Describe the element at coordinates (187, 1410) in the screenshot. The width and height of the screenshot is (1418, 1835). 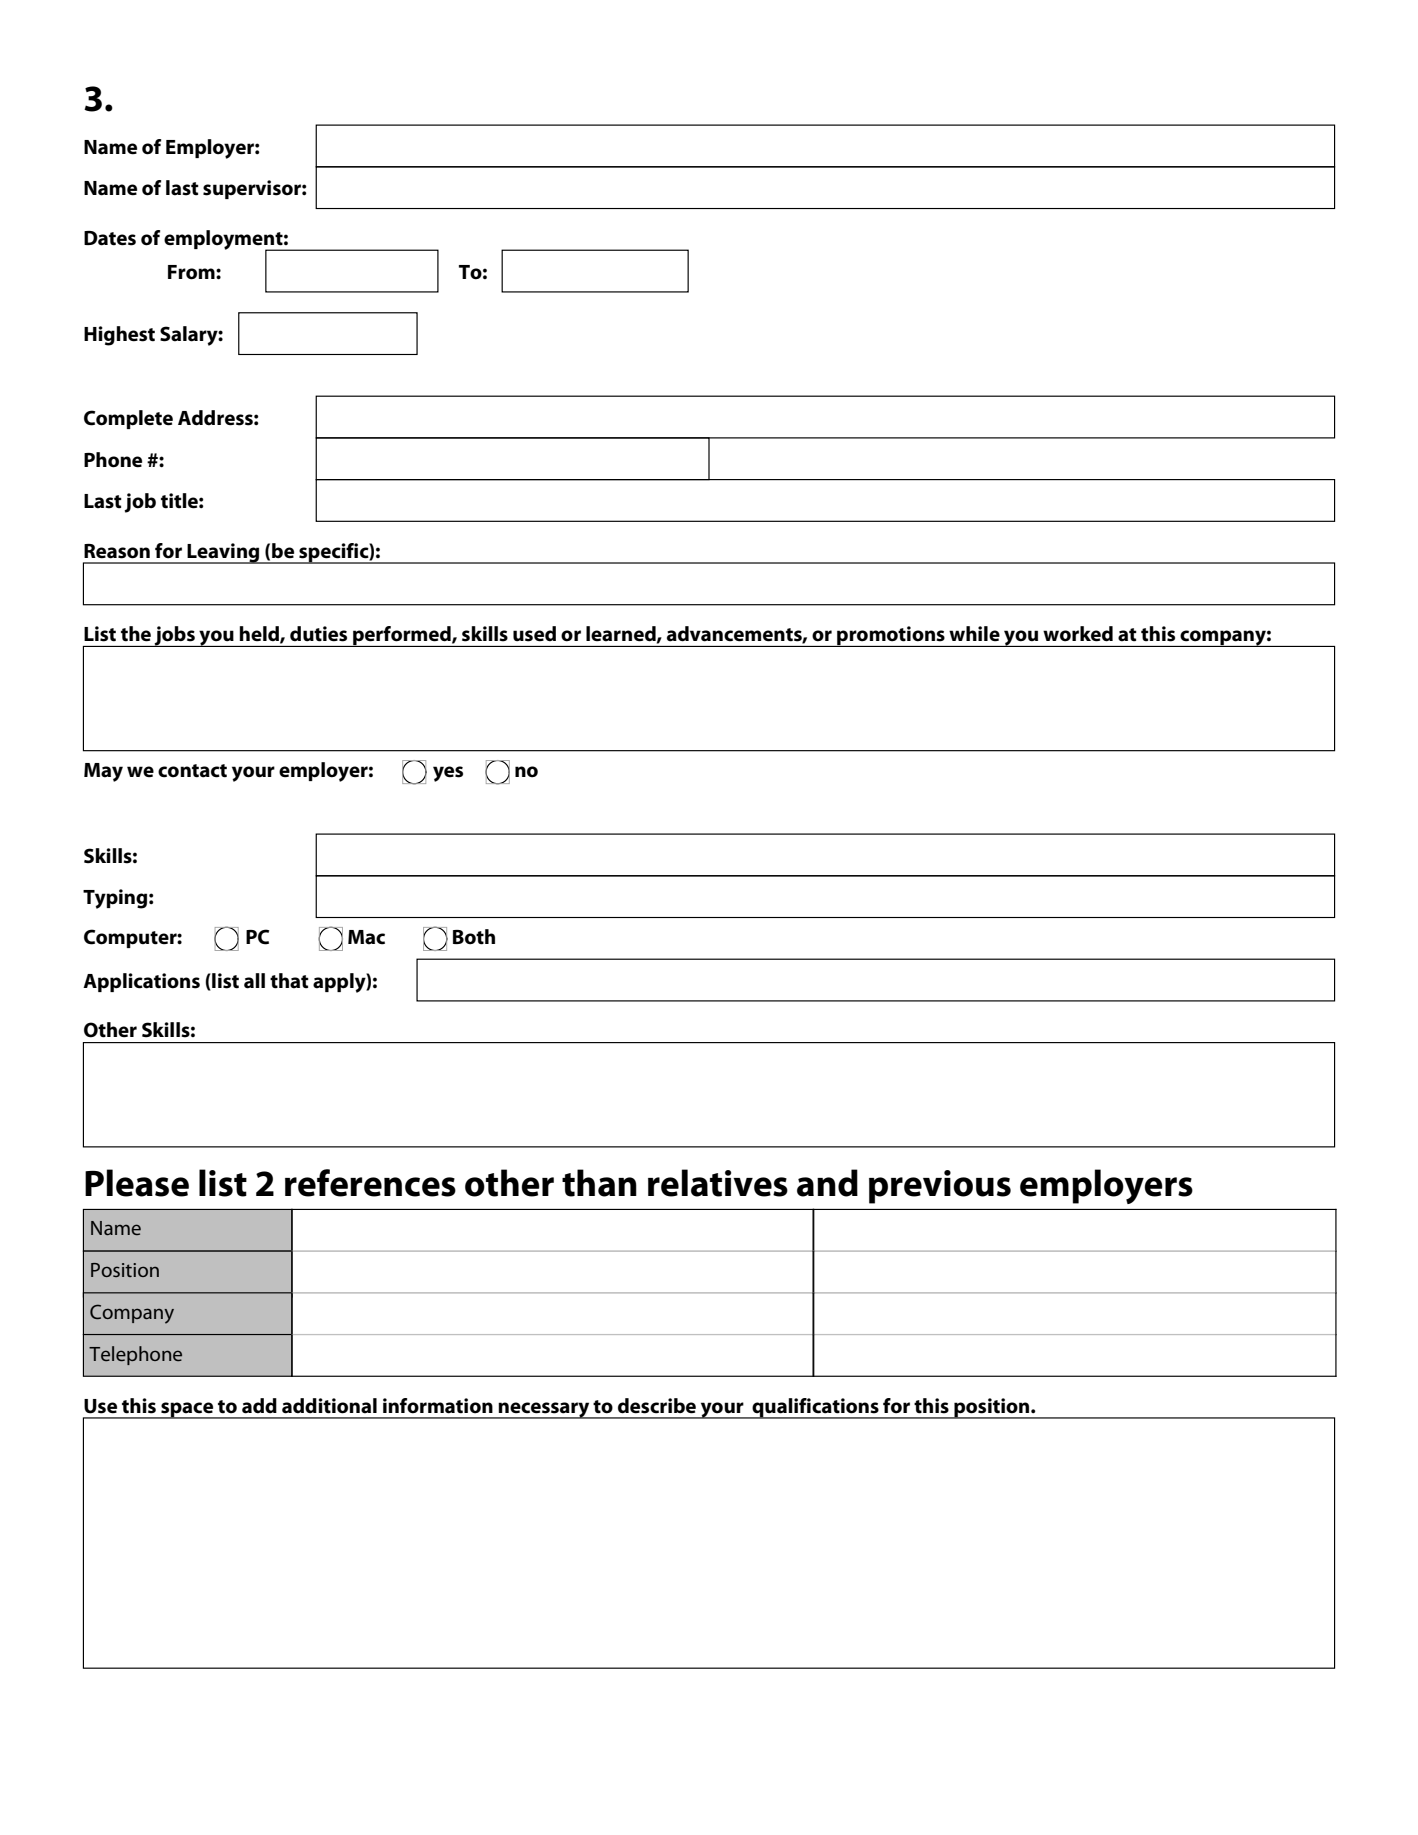
I see `space` at that location.
